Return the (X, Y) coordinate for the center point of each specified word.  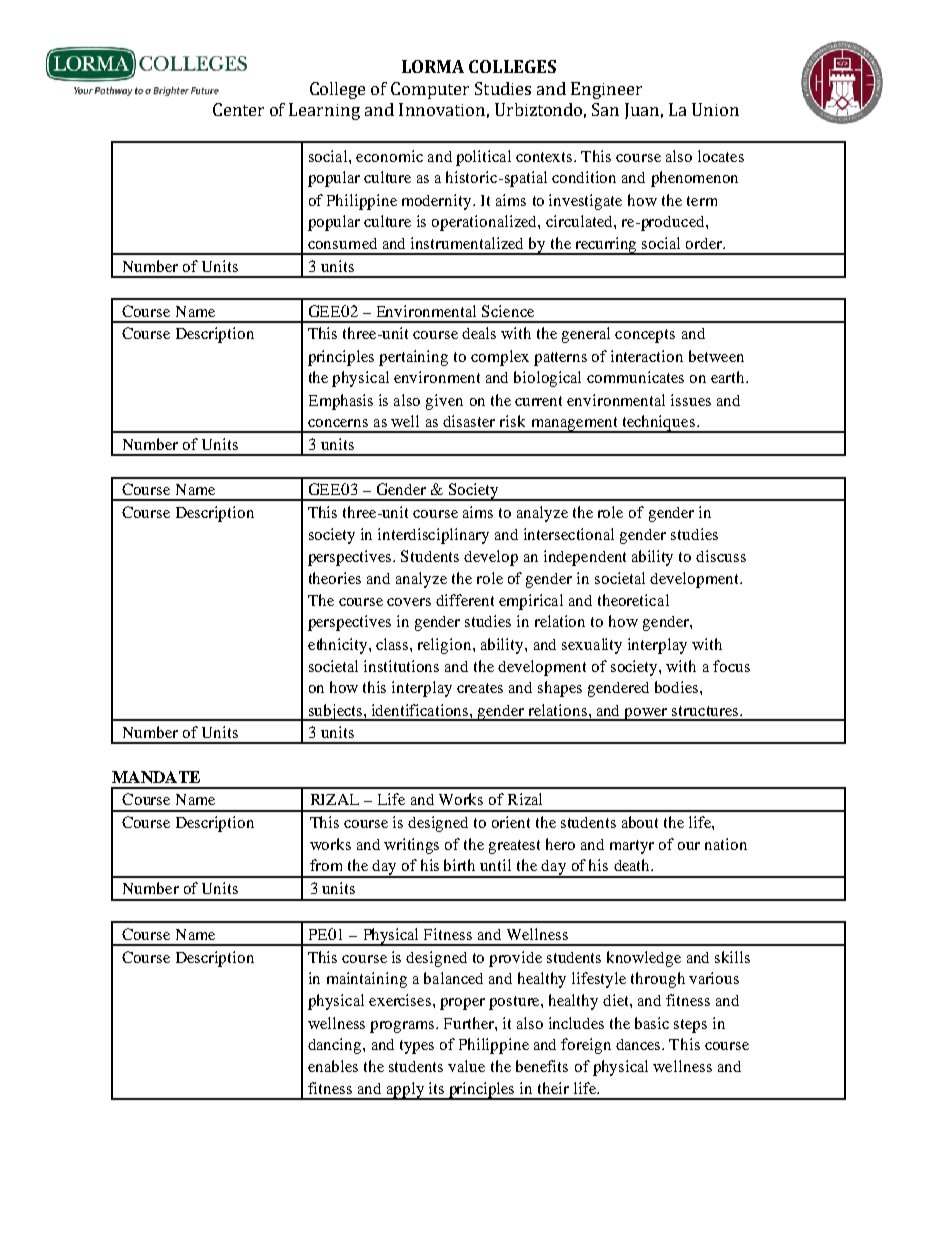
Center (238, 109)
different (465, 600)
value (466, 1066)
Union (715, 109)
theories (335, 578)
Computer (430, 90)
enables (333, 1066)
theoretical (633, 600)
